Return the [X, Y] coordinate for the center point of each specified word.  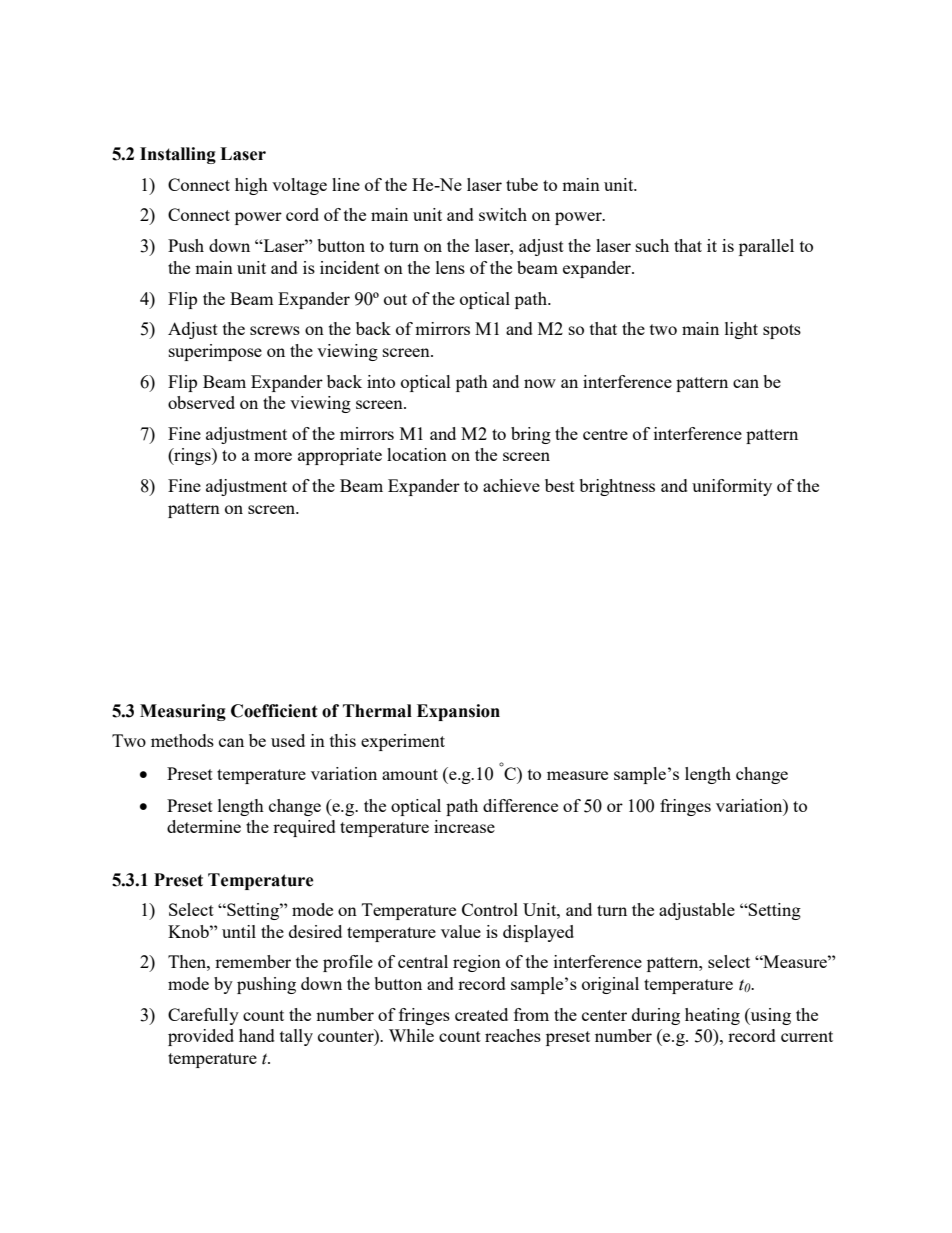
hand [257, 1035]
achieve [511, 485]
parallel [766, 247]
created [481, 1014]
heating [712, 1016]
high [251, 186]
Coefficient [274, 711]
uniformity [732, 487]
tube [522, 184]
